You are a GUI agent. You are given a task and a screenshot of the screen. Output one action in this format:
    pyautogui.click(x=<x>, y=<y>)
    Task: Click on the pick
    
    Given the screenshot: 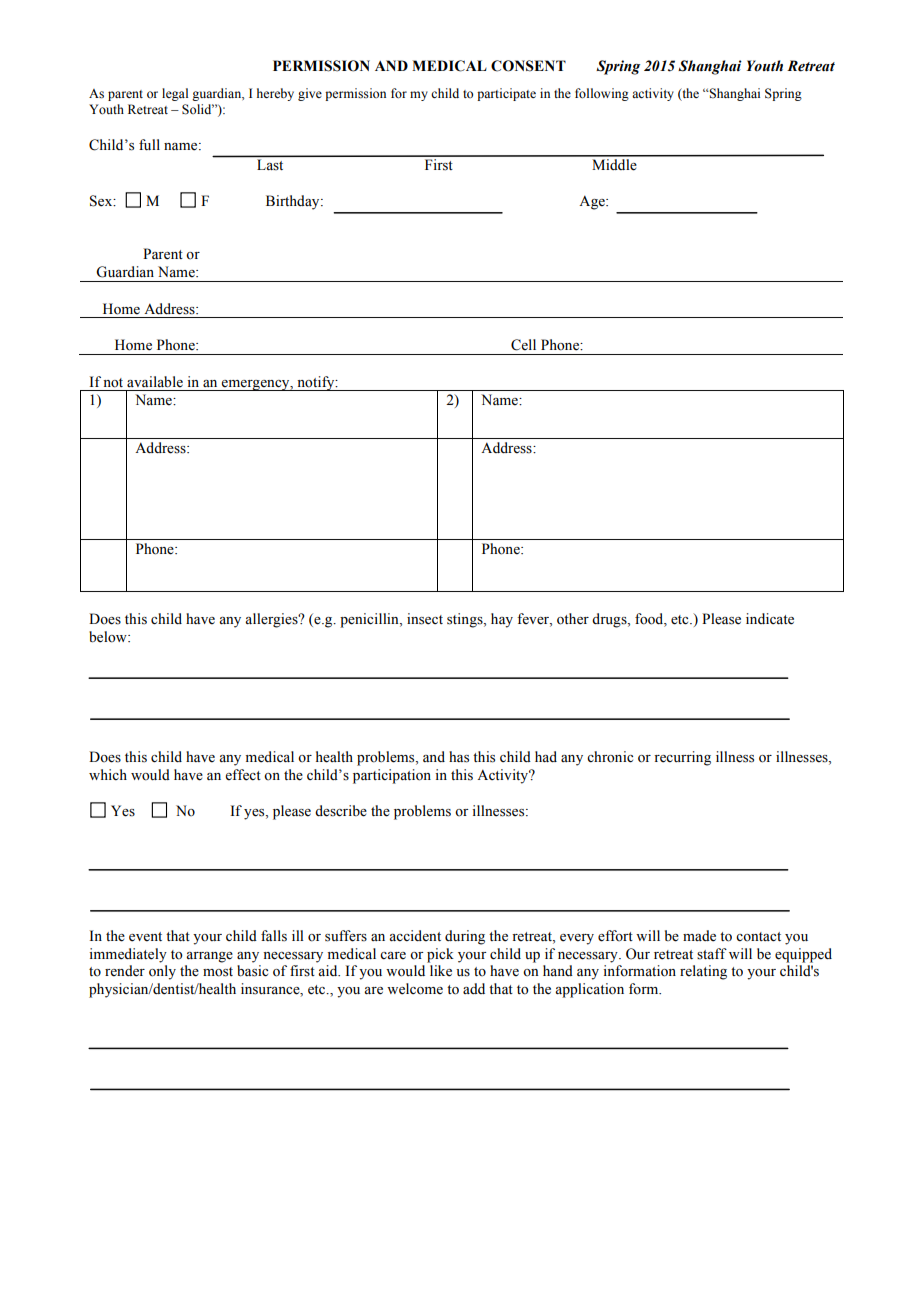 What is the action you would take?
    pyautogui.click(x=440, y=955)
